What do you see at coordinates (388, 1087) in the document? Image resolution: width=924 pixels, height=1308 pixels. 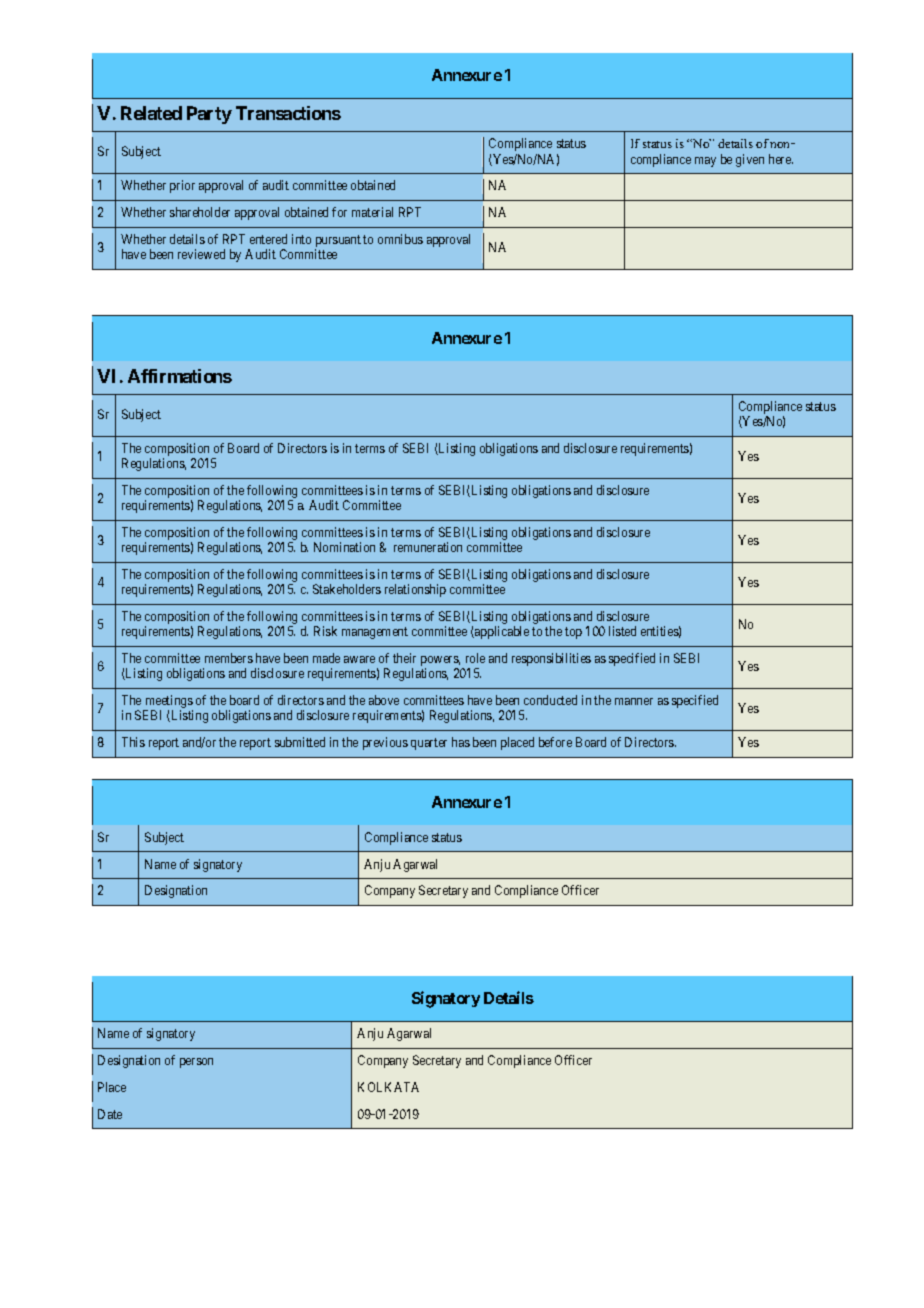 I see `KOLKATA` at bounding box center [388, 1087].
